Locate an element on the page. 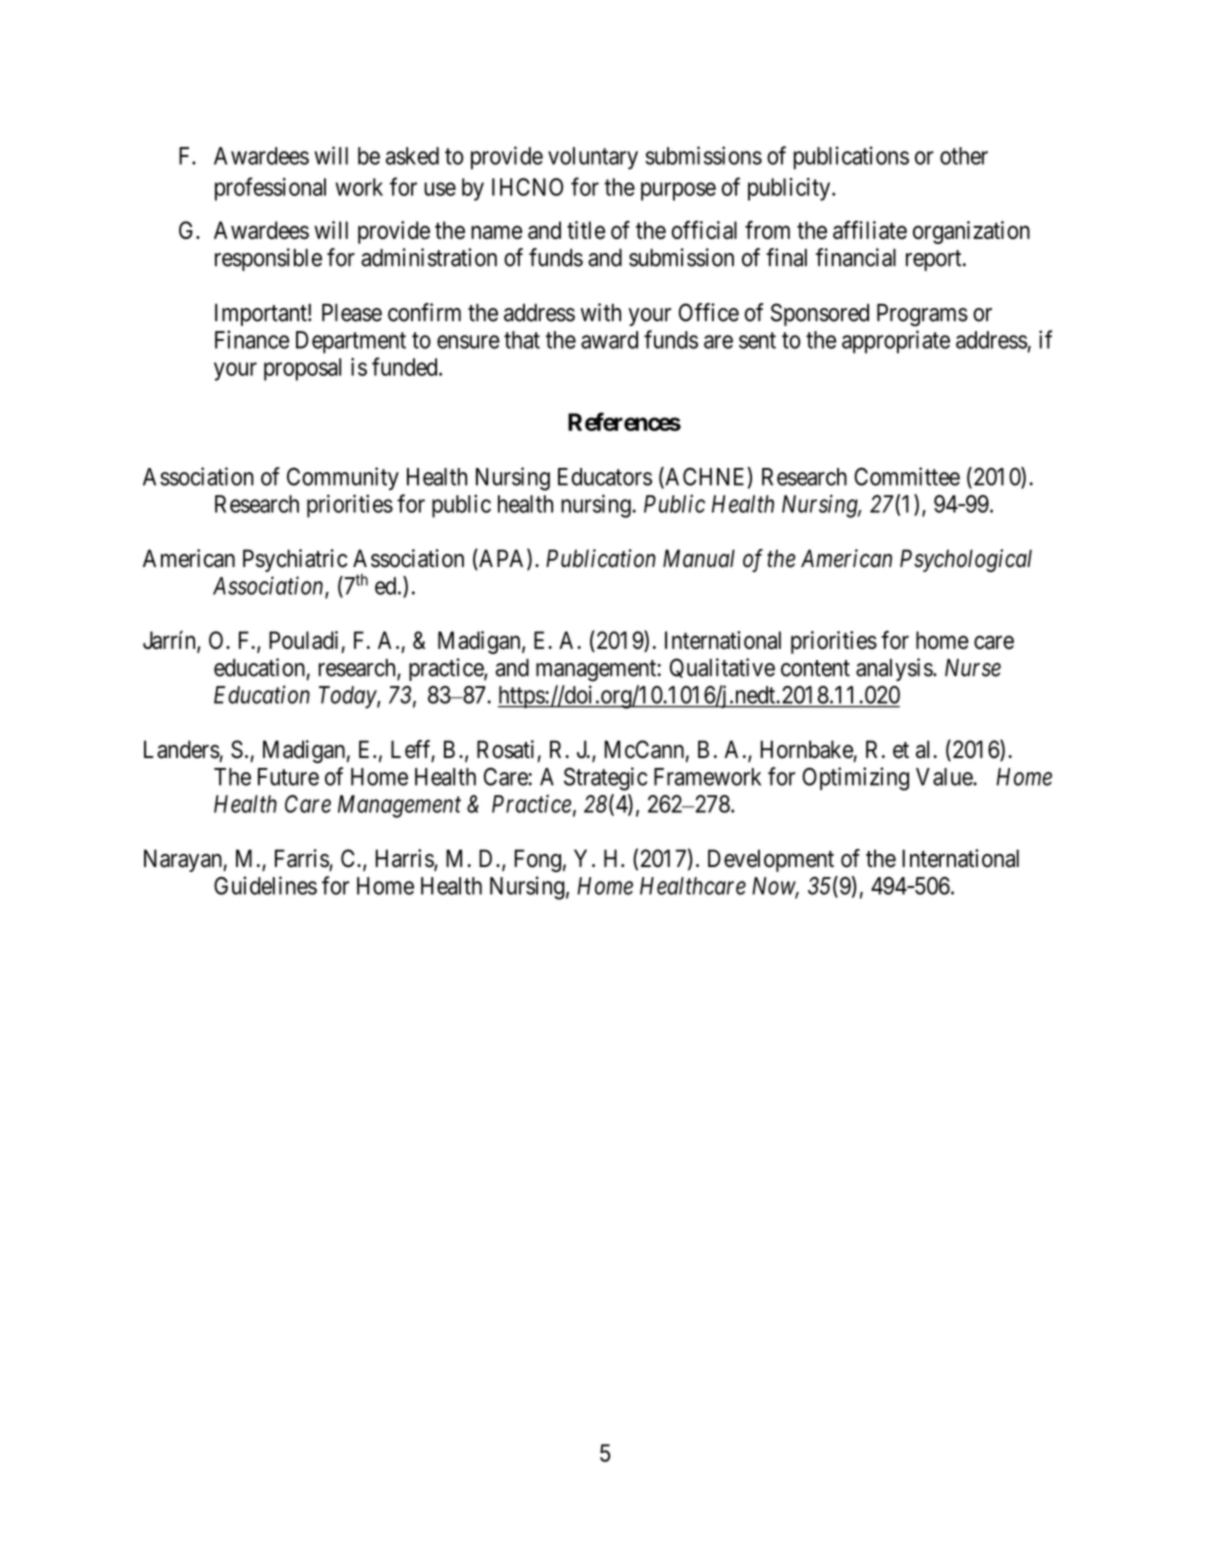 The height and width of the document is (1565, 1209). voluntary is located at coordinates (593, 158).
